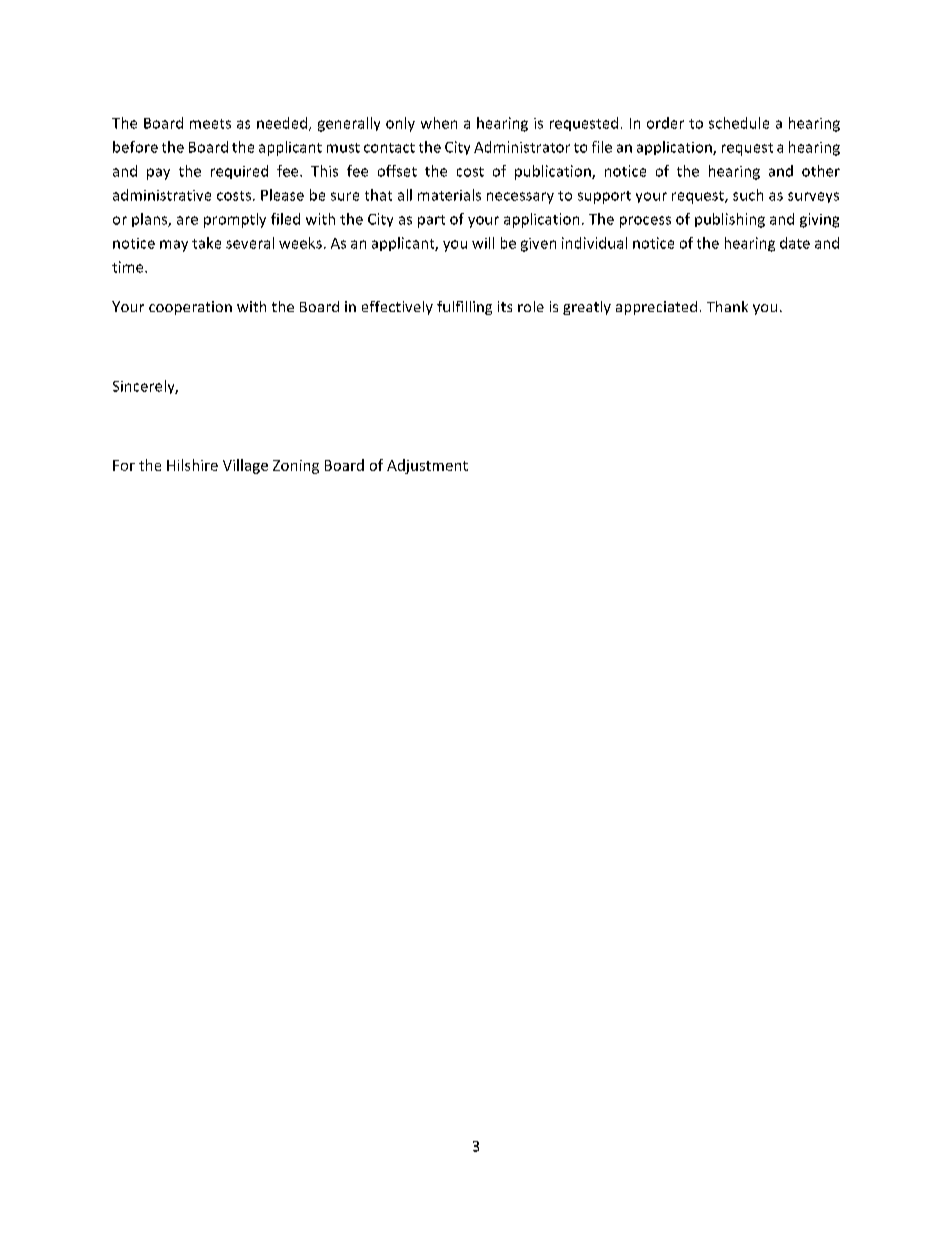 This screenshot has width=952, height=1233. Describe the element at coordinates (439, 123) in the screenshot. I see `when` at that location.
